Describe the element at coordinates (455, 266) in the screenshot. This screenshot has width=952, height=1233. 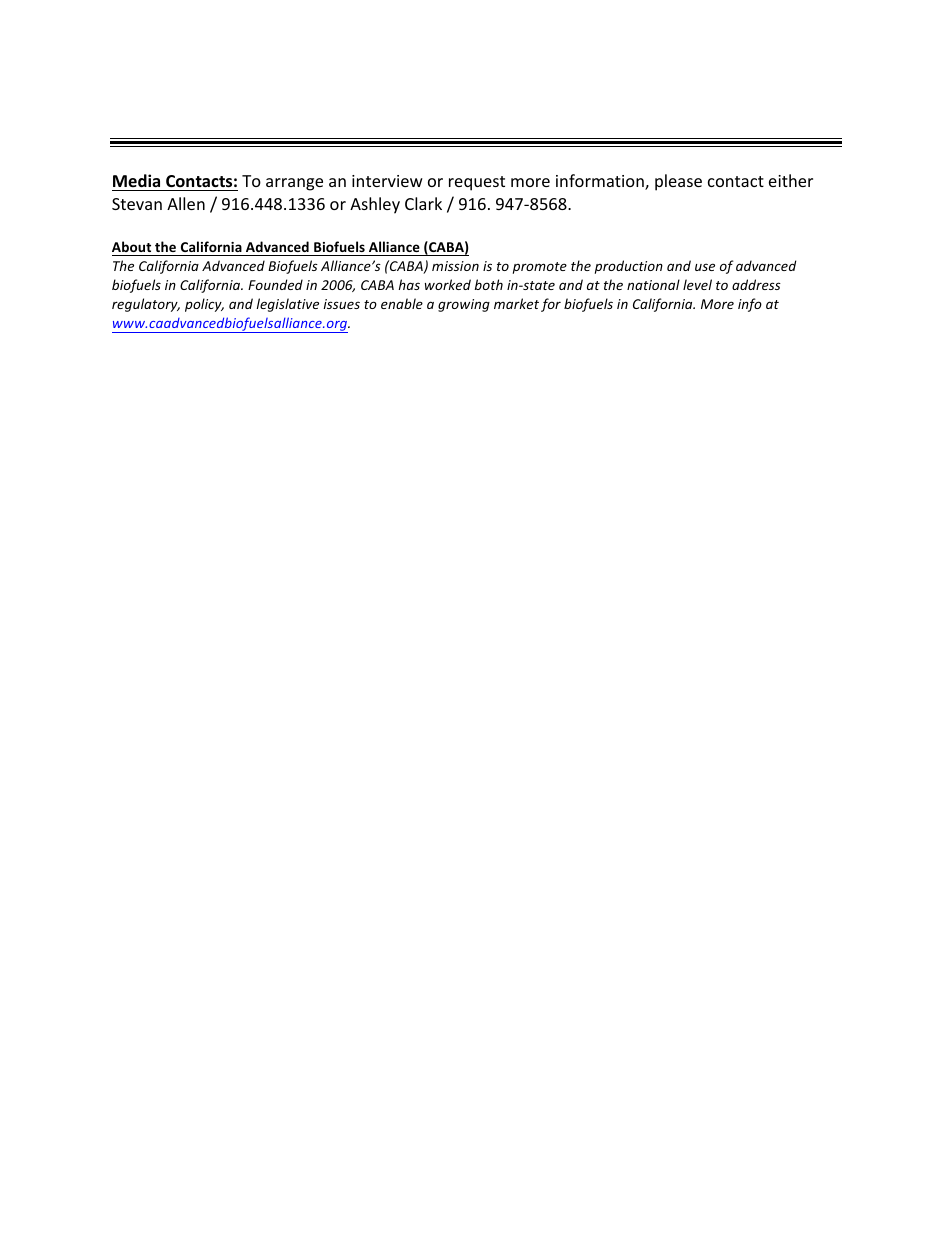
I see `mission` at that location.
